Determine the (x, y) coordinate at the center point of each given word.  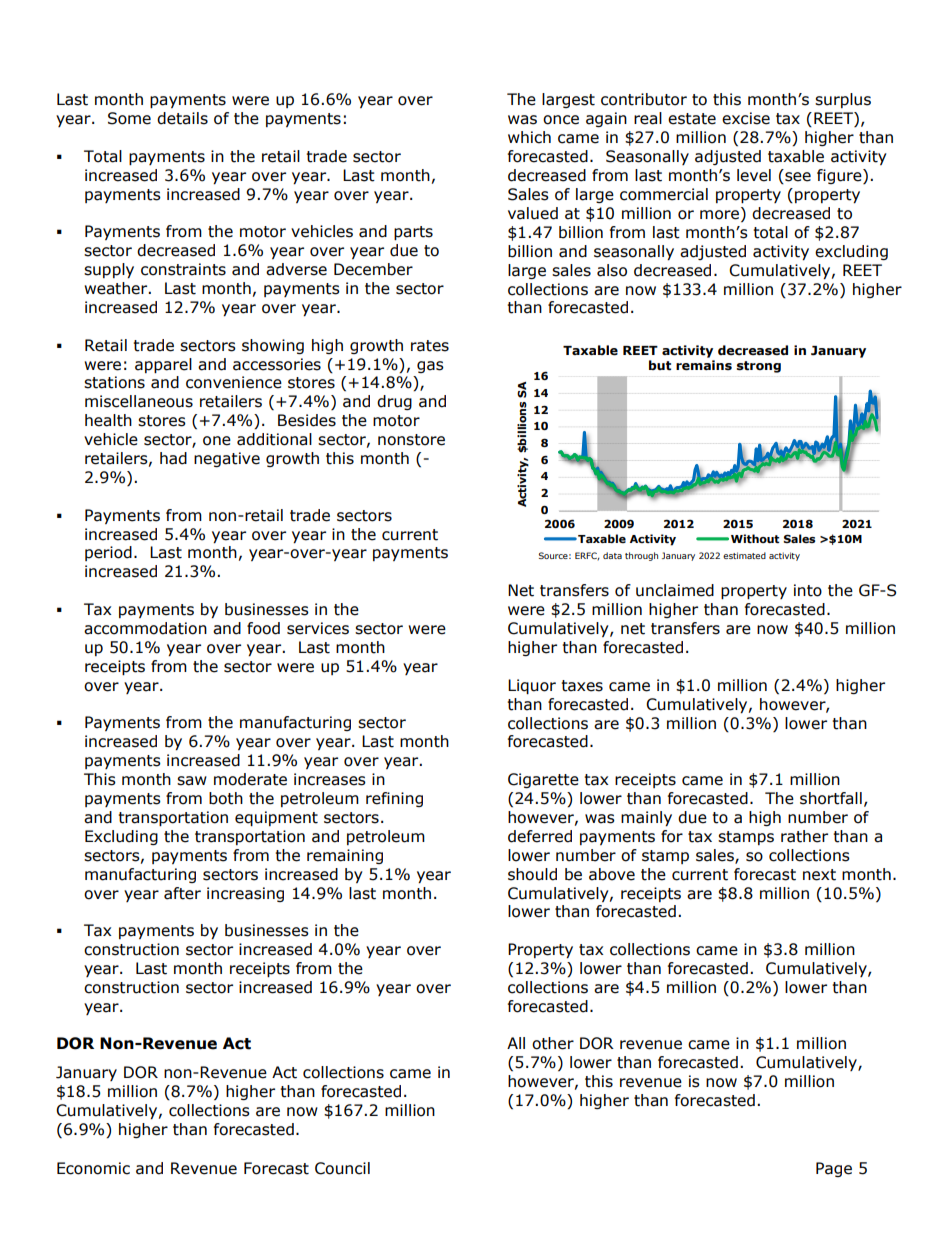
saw (192, 781)
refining (394, 799)
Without (755, 538)
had (173, 458)
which (529, 137)
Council (342, 1168)
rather (804, 836)
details (182, 118)
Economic (93, 1168)
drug (394, 402)
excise (746, 118)
